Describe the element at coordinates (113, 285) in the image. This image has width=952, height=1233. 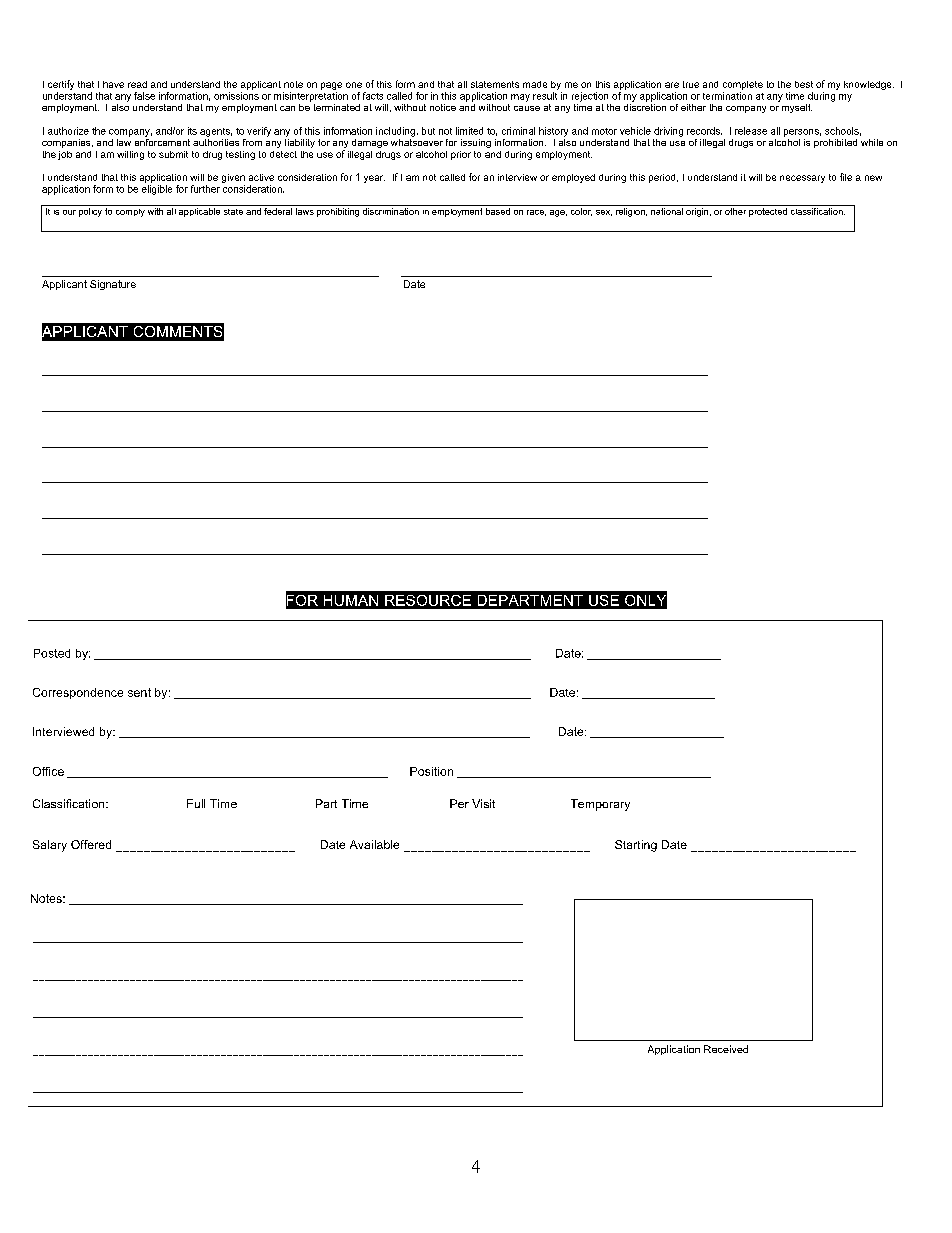
I see `Signature` at that location.
